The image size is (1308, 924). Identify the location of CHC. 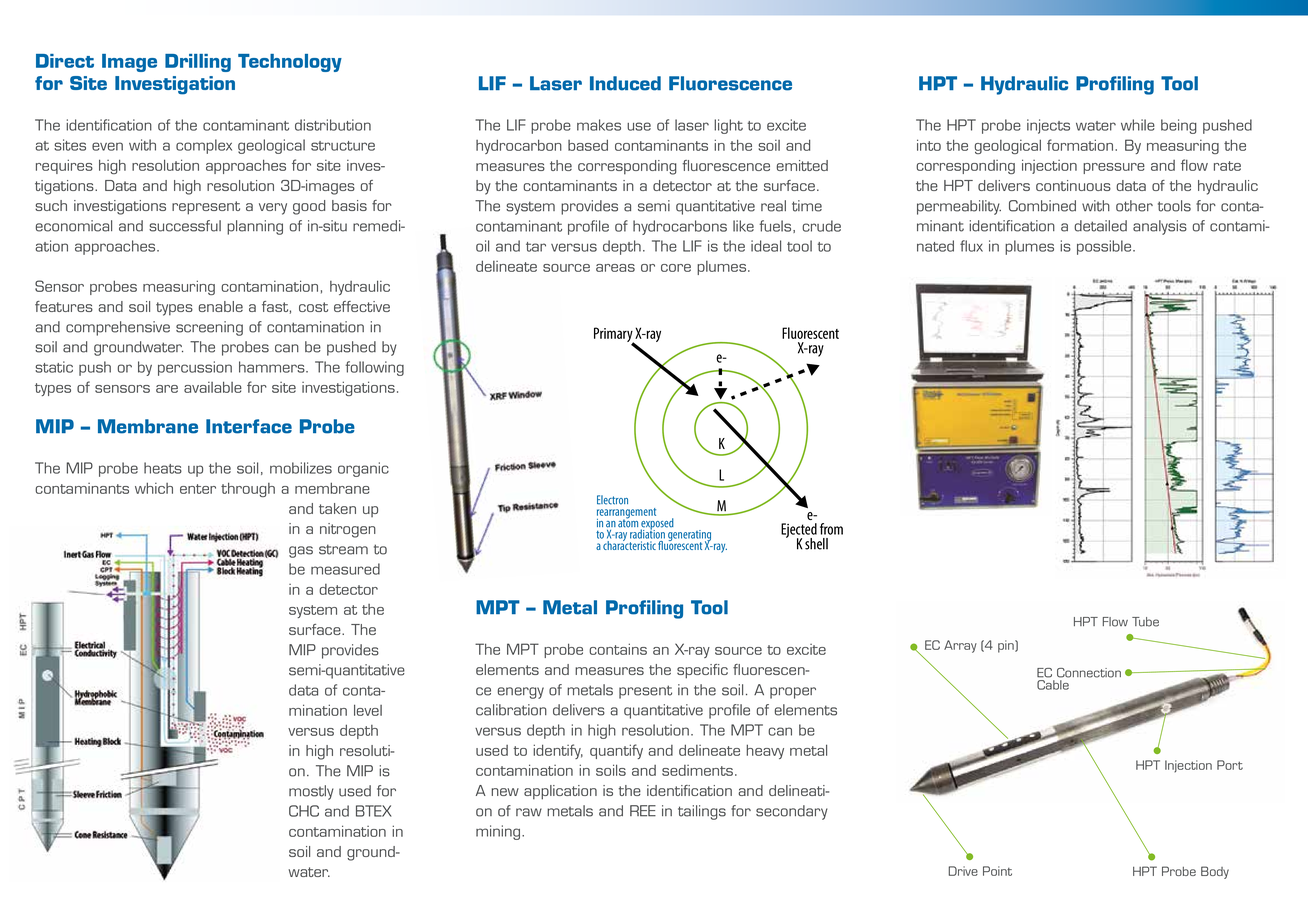
(304, 811).
